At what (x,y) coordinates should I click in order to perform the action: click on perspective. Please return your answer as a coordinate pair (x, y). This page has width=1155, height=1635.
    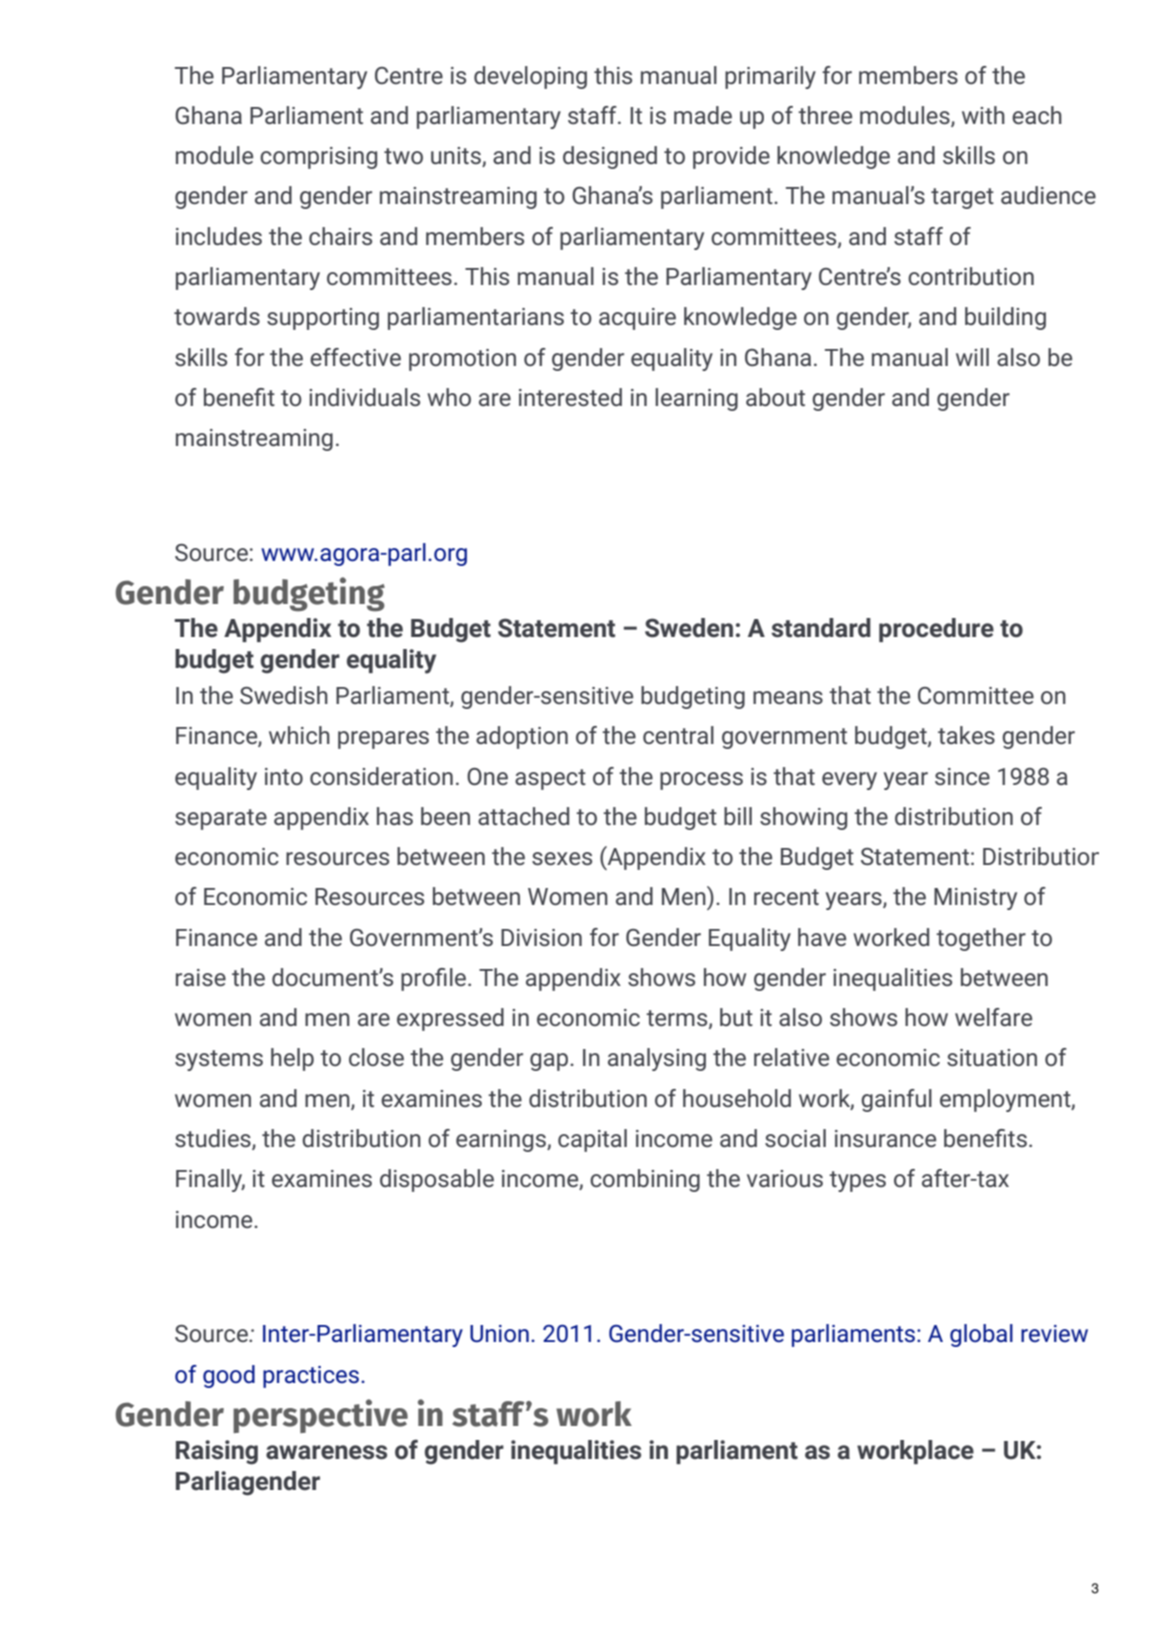
    Looking at the image, I should click on (320, 1416).
